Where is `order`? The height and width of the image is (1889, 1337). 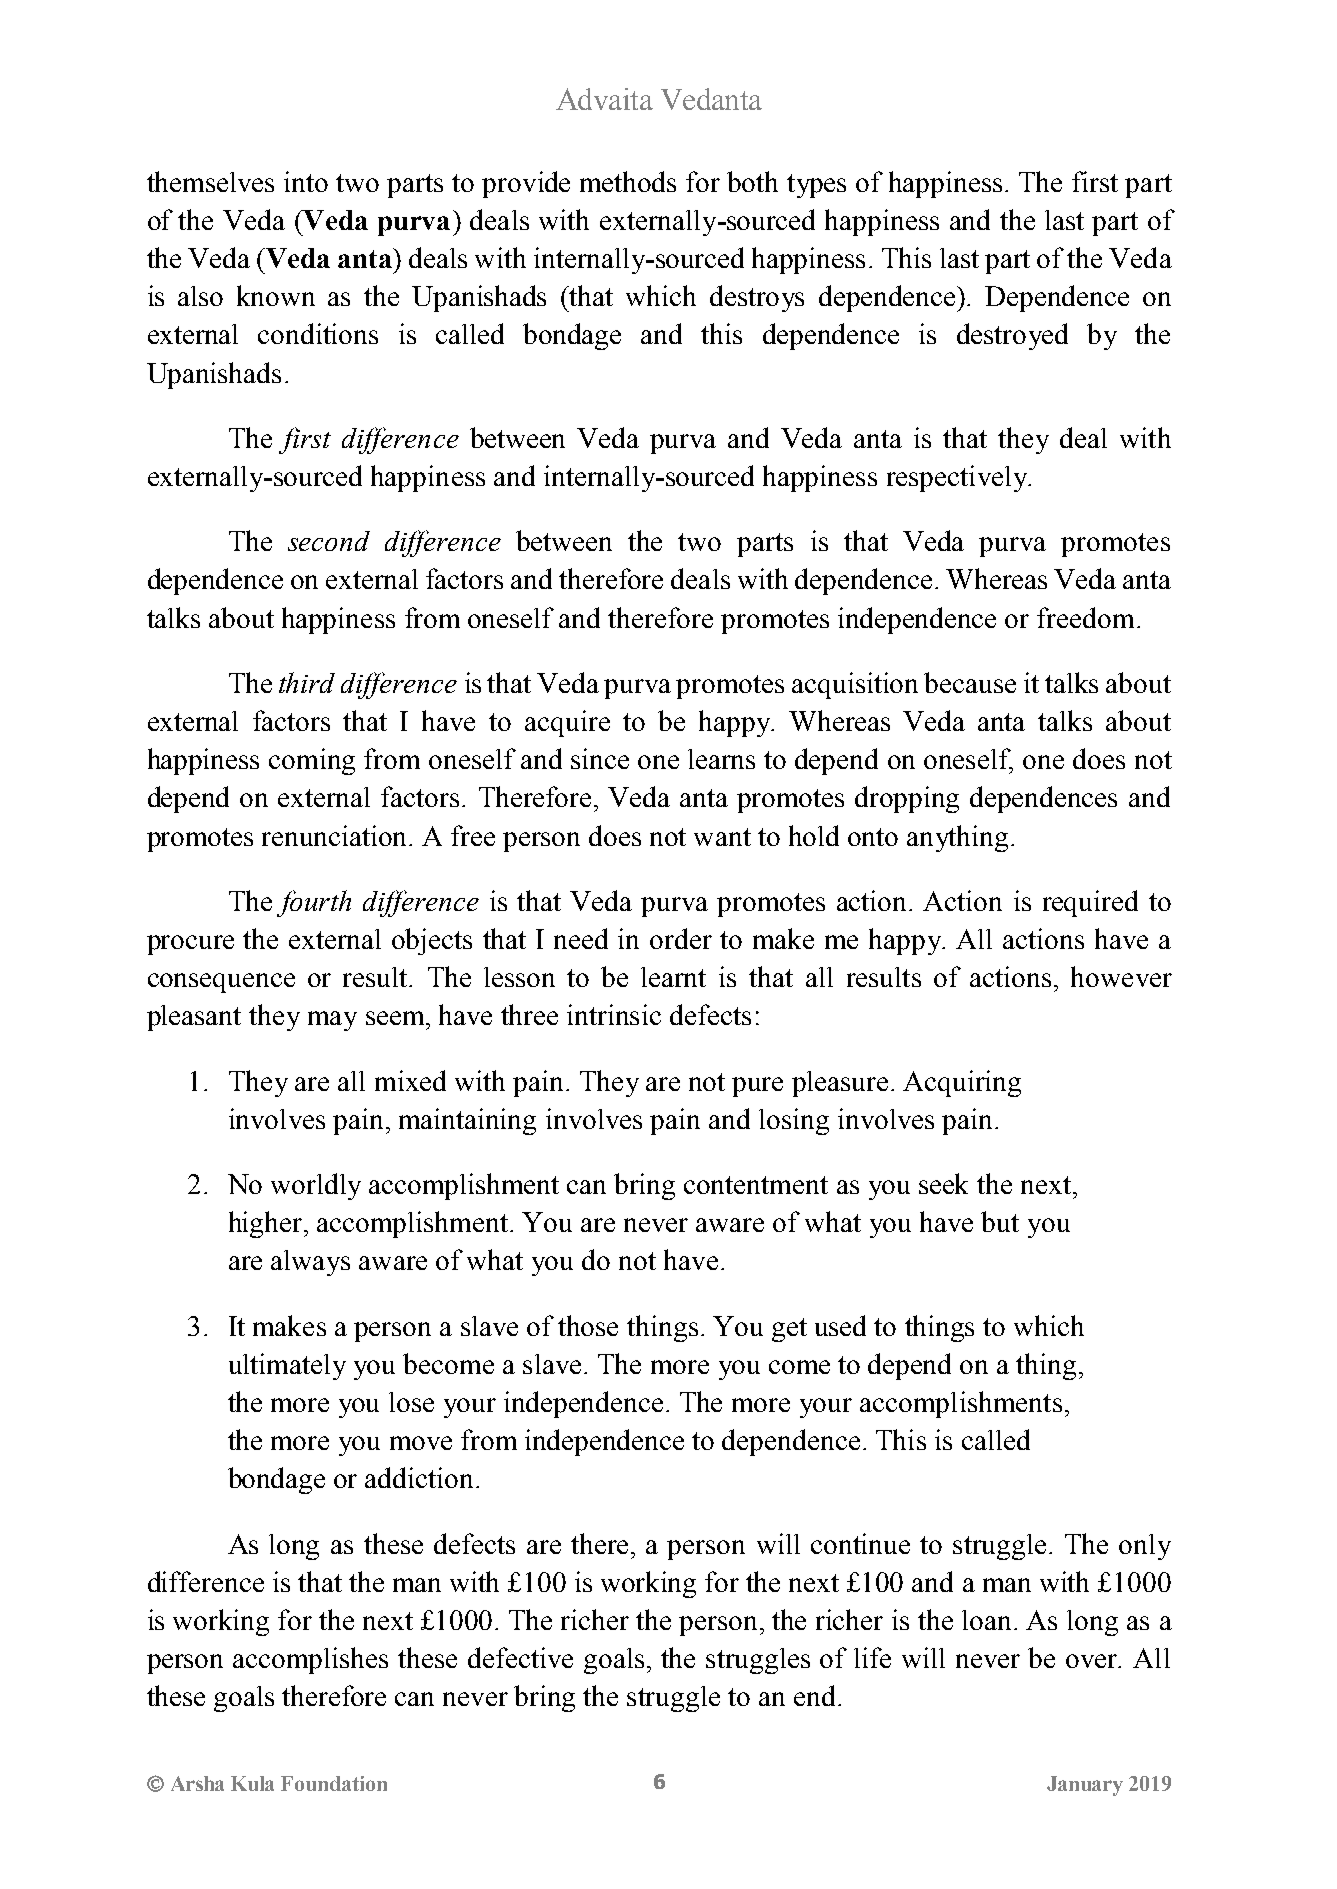 order is located at coordinates (681, 938).
